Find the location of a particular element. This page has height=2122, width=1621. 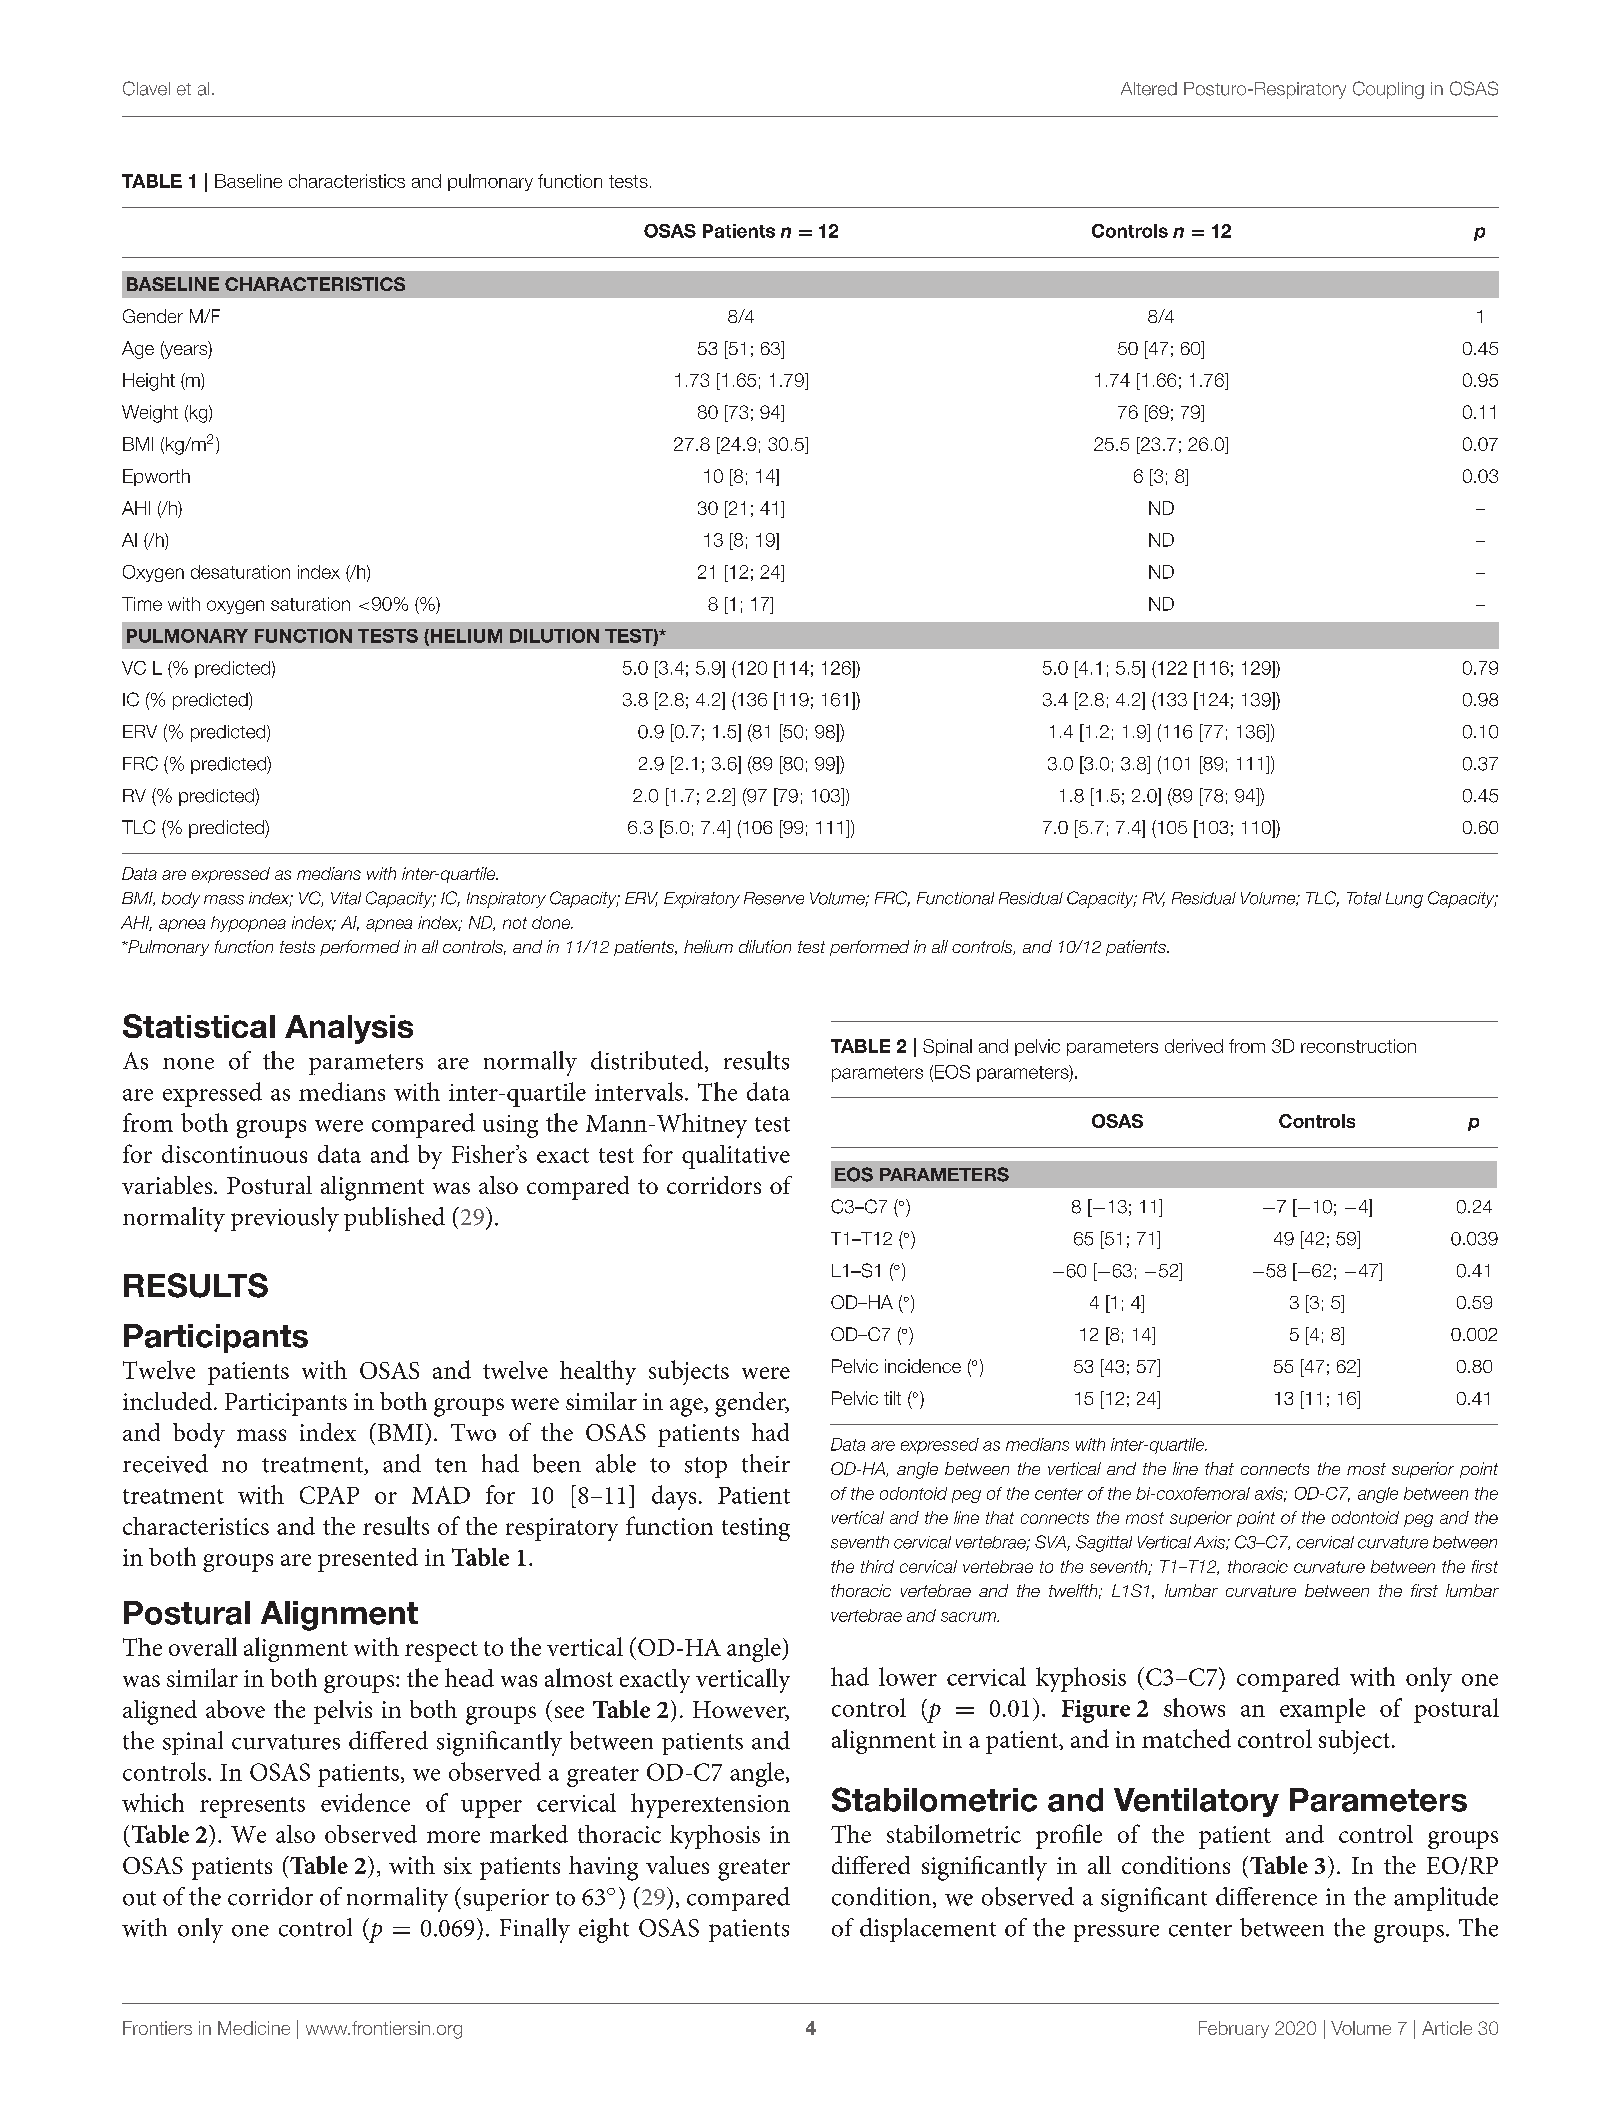

included is located at coordinates (169, 1401).
